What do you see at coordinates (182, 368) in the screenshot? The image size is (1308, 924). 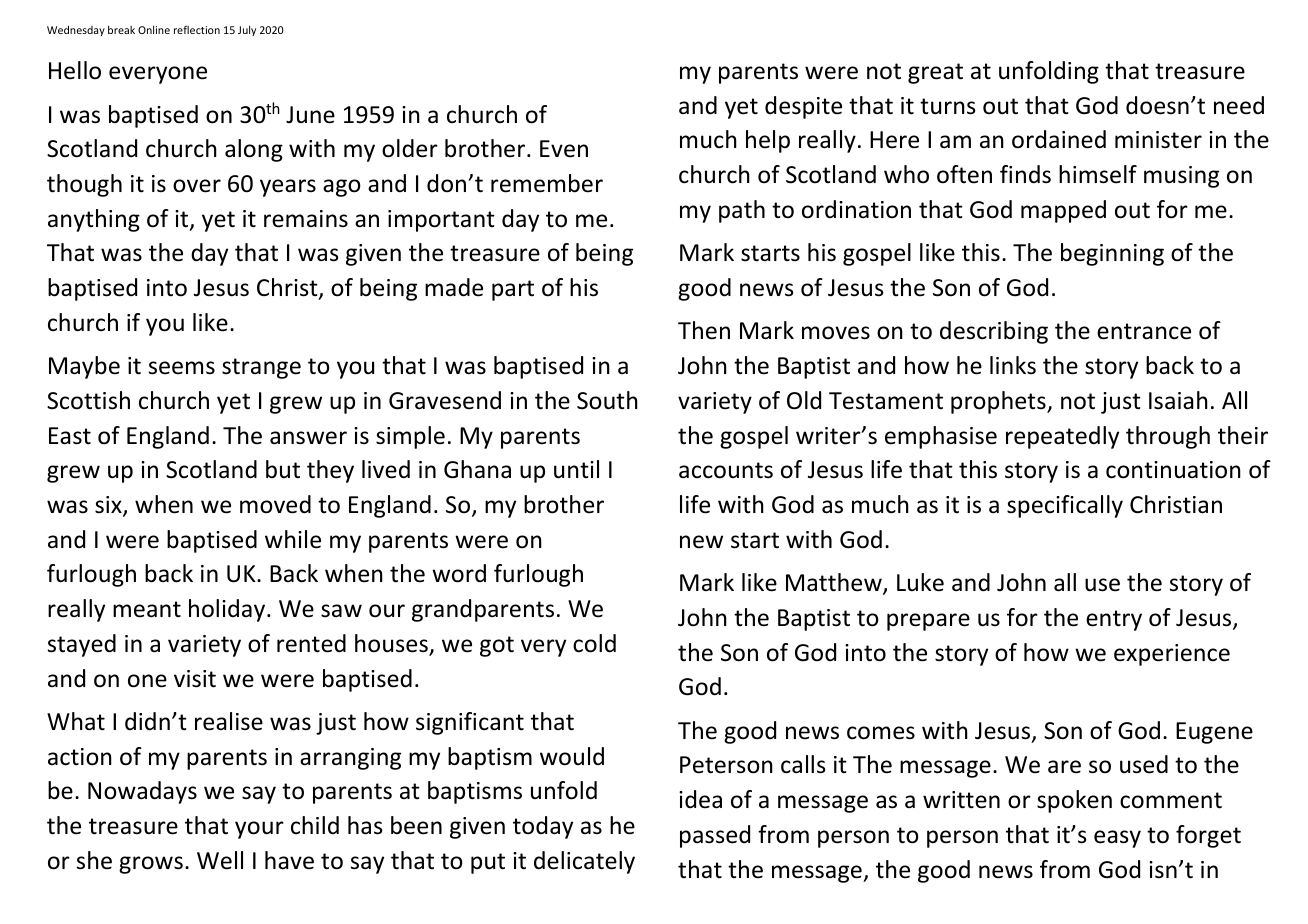 I see `seems` at bounding box center [182, 368].
